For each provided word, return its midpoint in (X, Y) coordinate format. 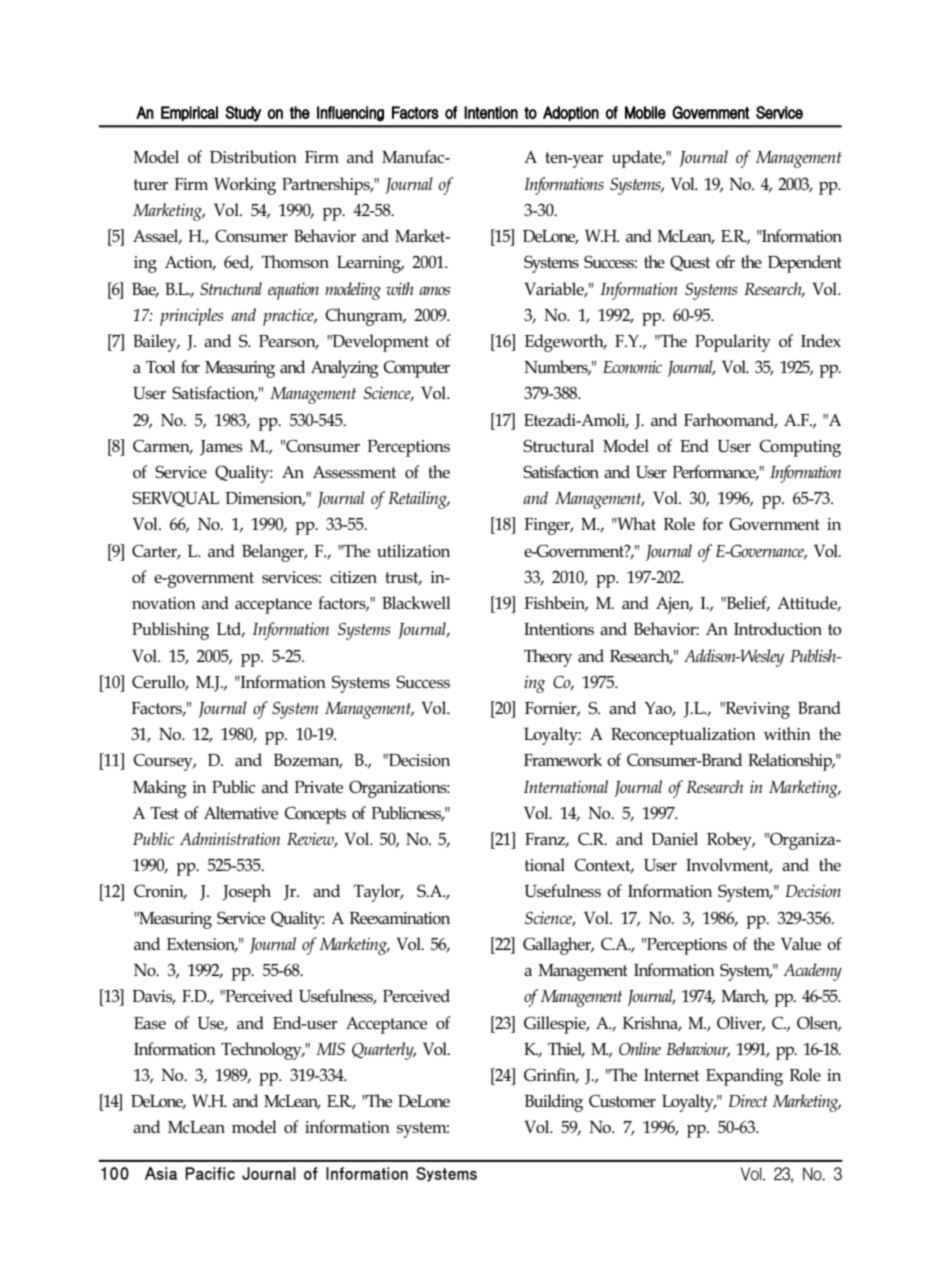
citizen (353, 577)
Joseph (247, 893)
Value (801, 943)
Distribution (253, 156)
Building (554, 1103)
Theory (548, 658)
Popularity (733, 343)
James (221, 448)
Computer (417, 369)
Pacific (210, 1173)
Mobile (645, 112)
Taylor (378, 893)
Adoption (571, 113)
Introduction (778, 628)
